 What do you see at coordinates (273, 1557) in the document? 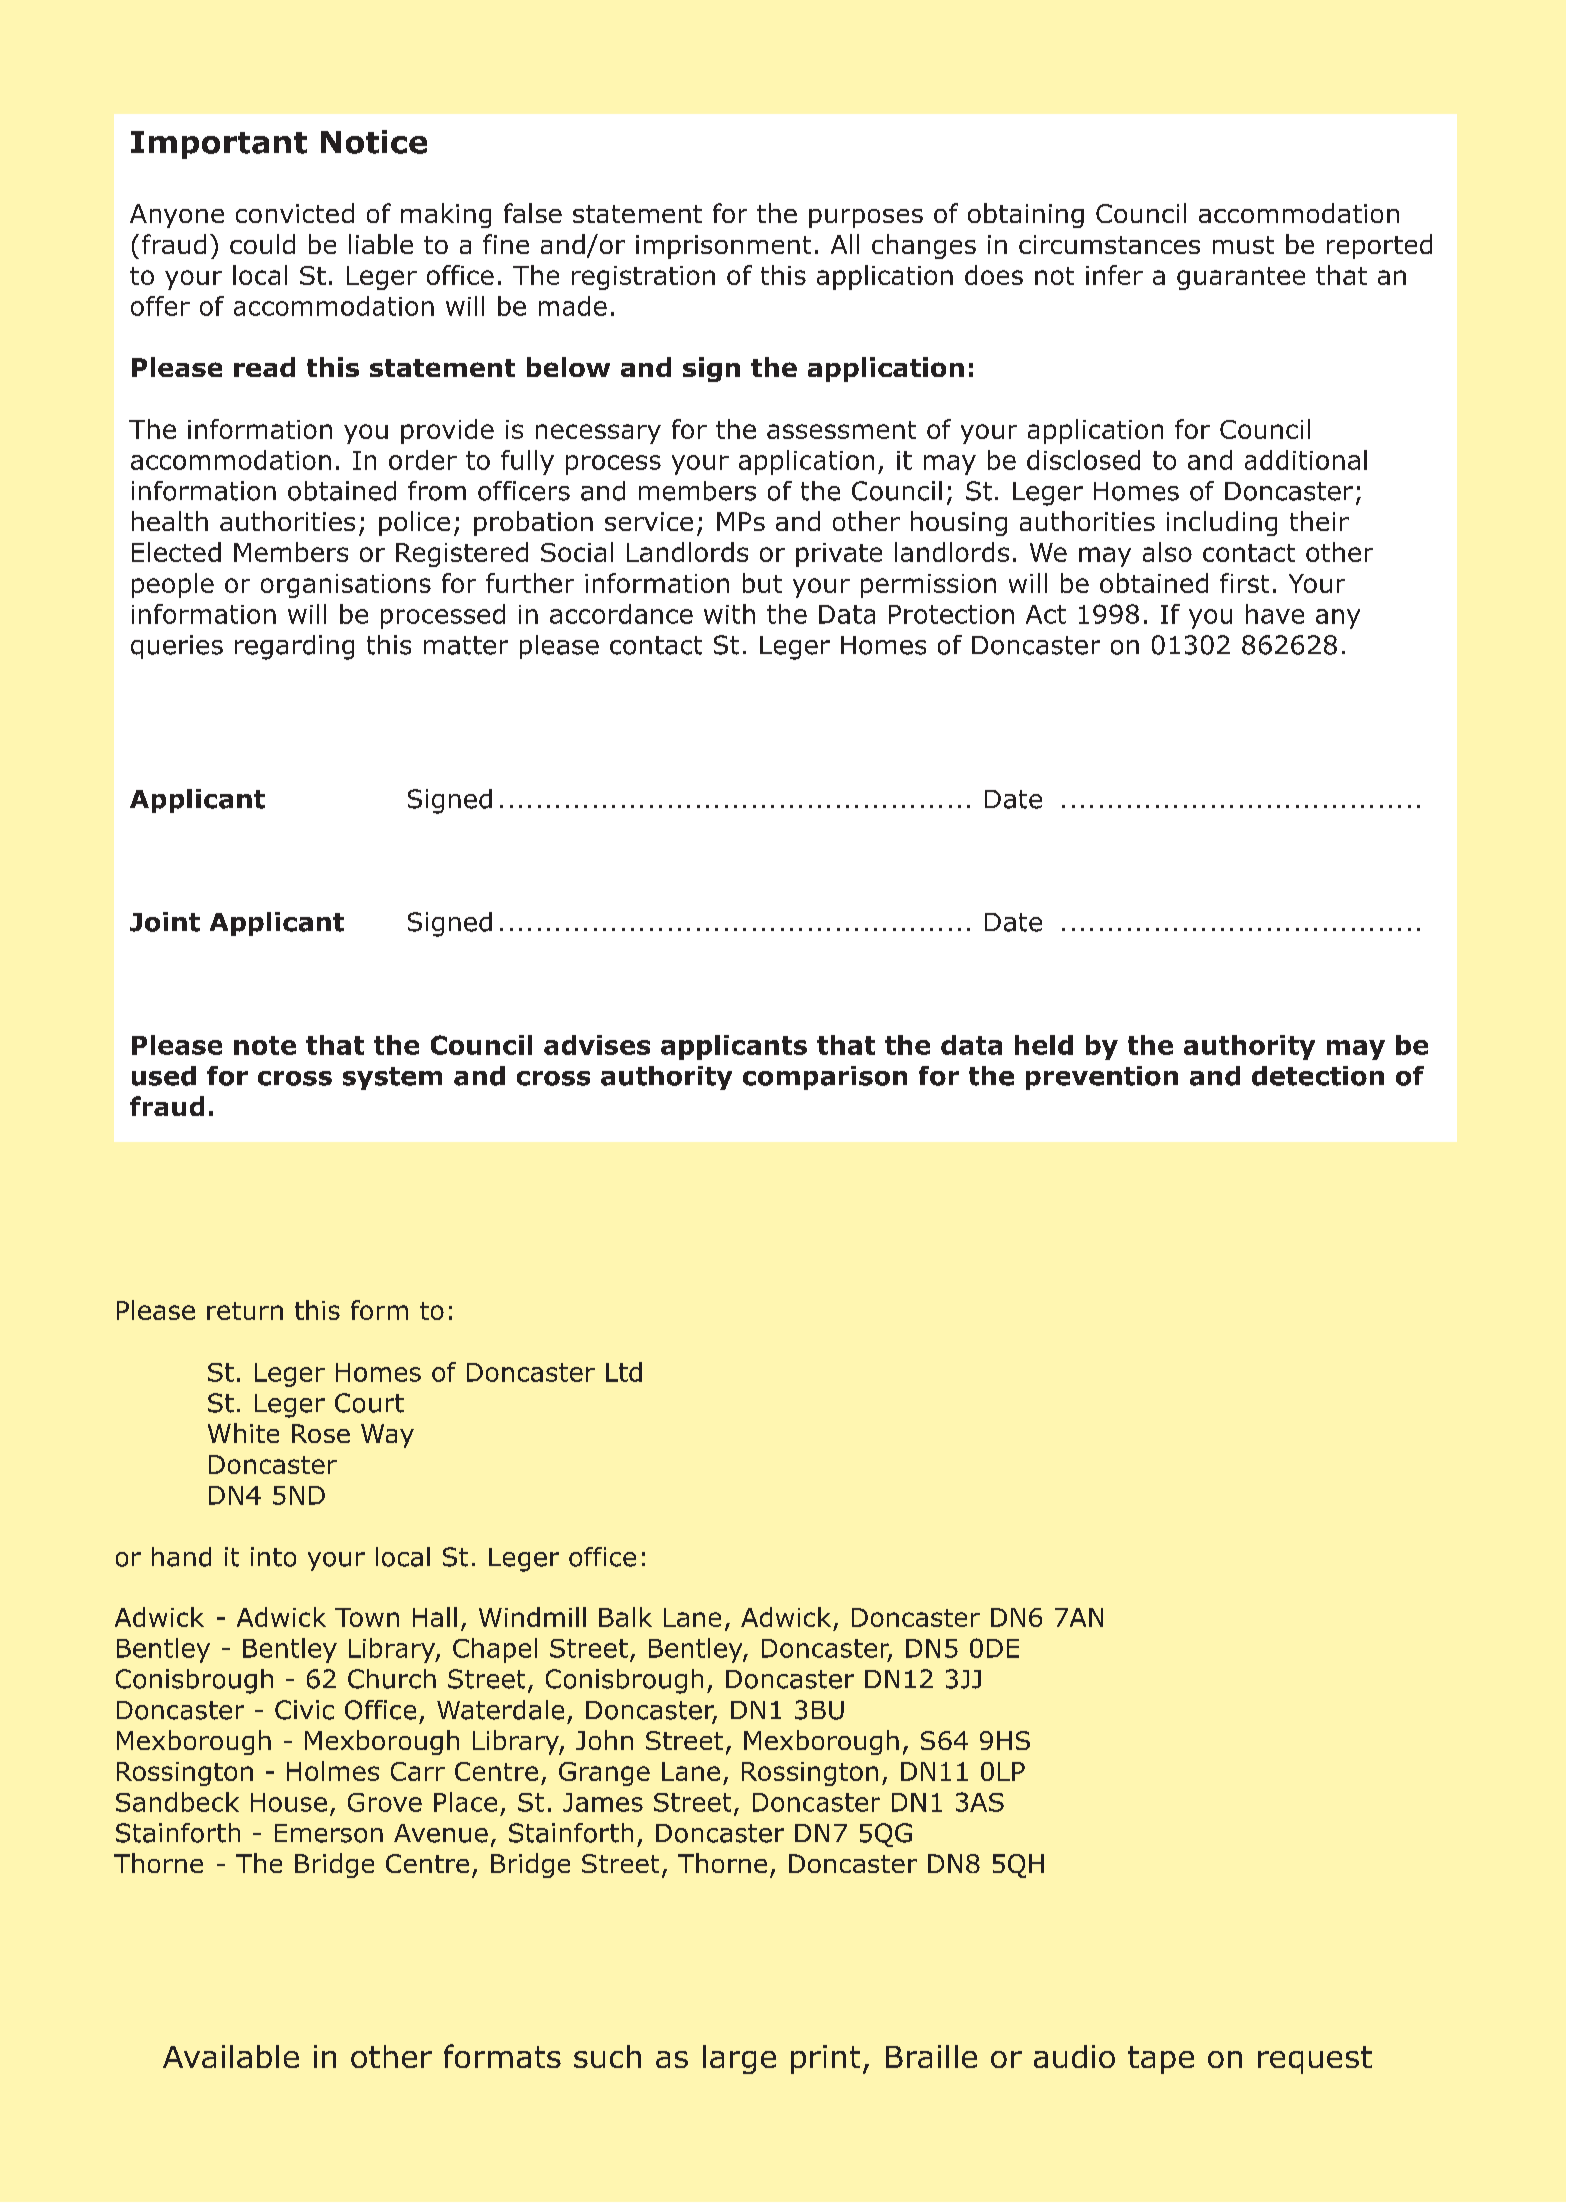
I see `into` at bounding box center [273, 1557].
